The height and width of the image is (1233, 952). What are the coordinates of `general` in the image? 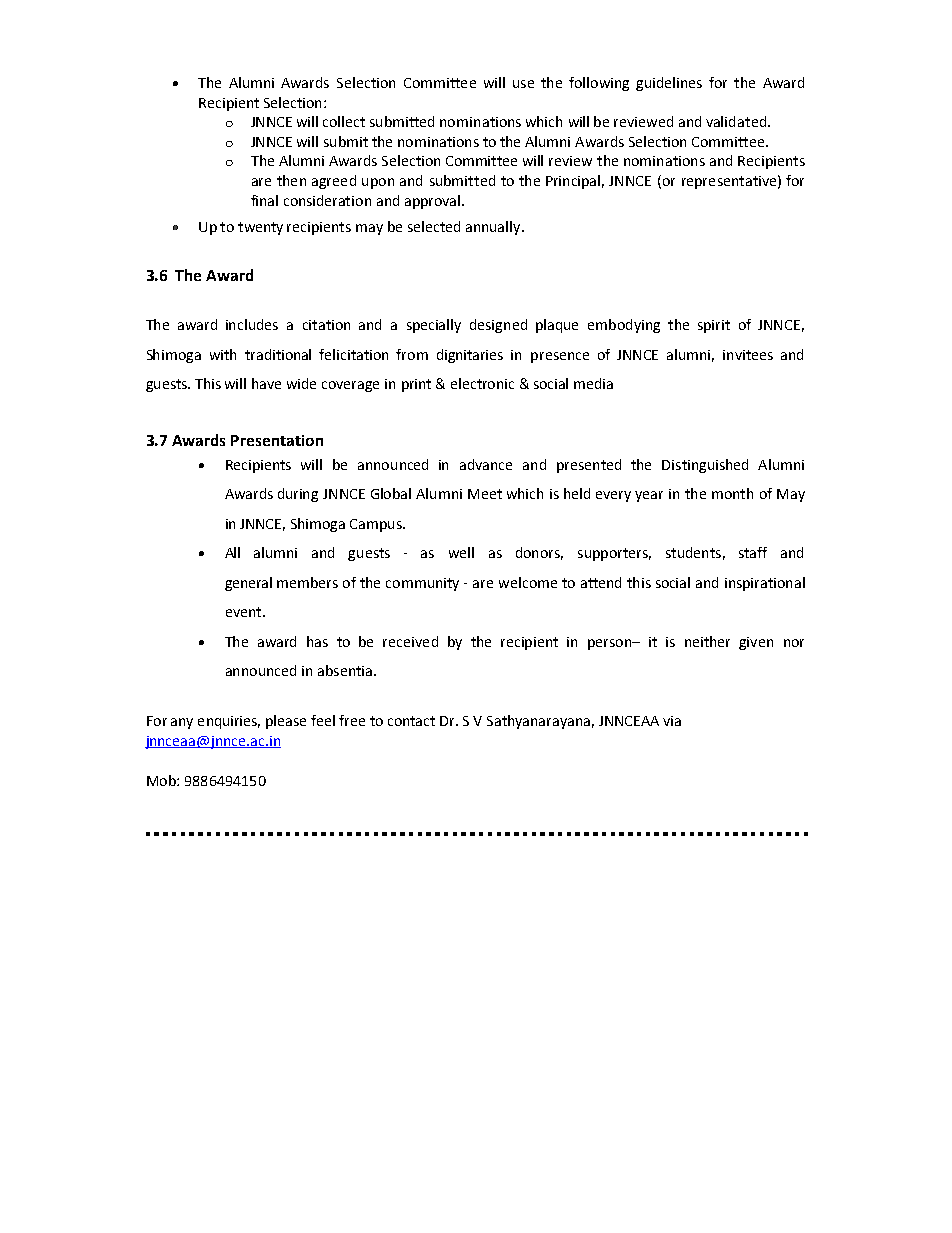 It's located at (248, 584).
